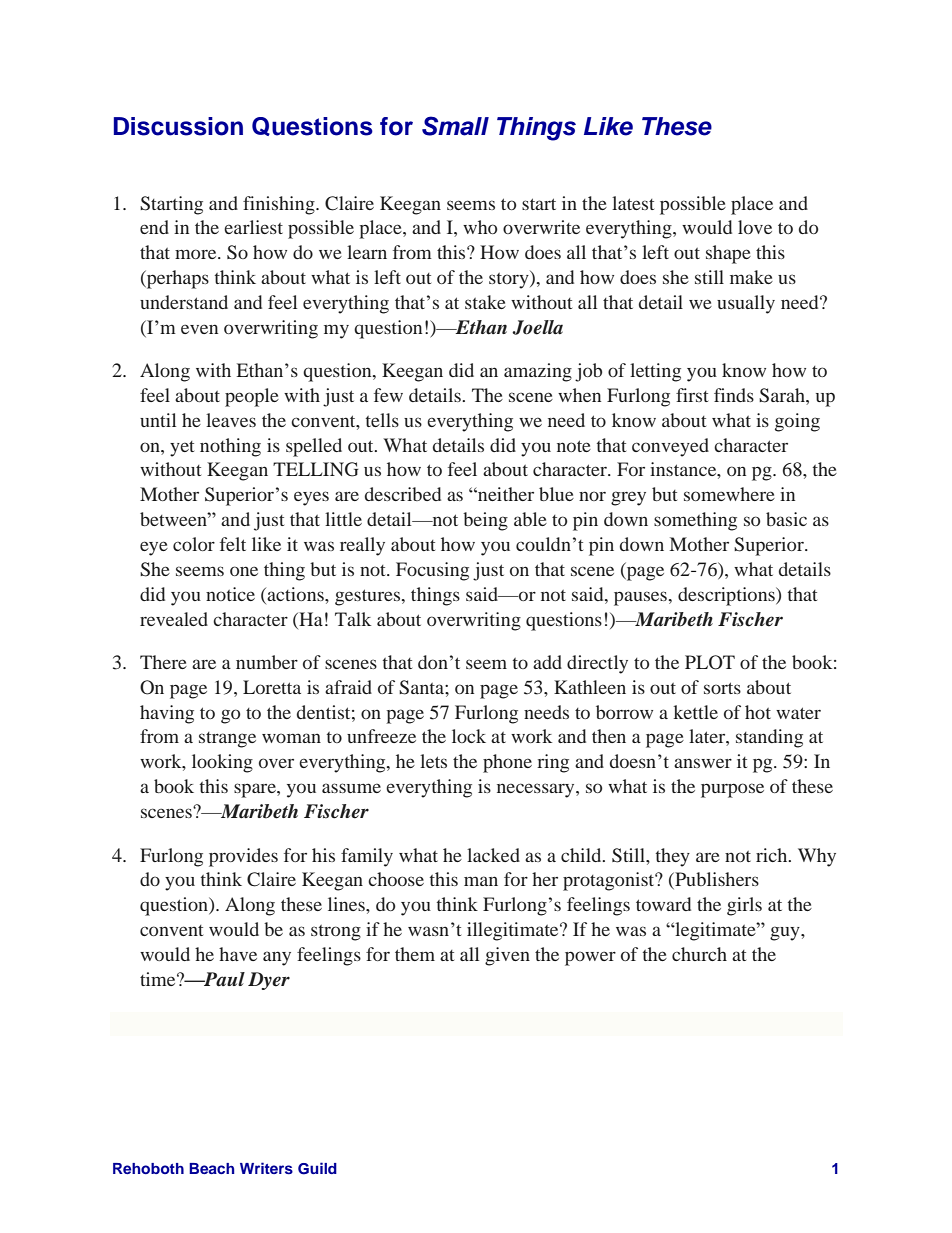  What do you see at coordinates (238, 954) in the page?
I see `have` at bounding box center [238, 954].
